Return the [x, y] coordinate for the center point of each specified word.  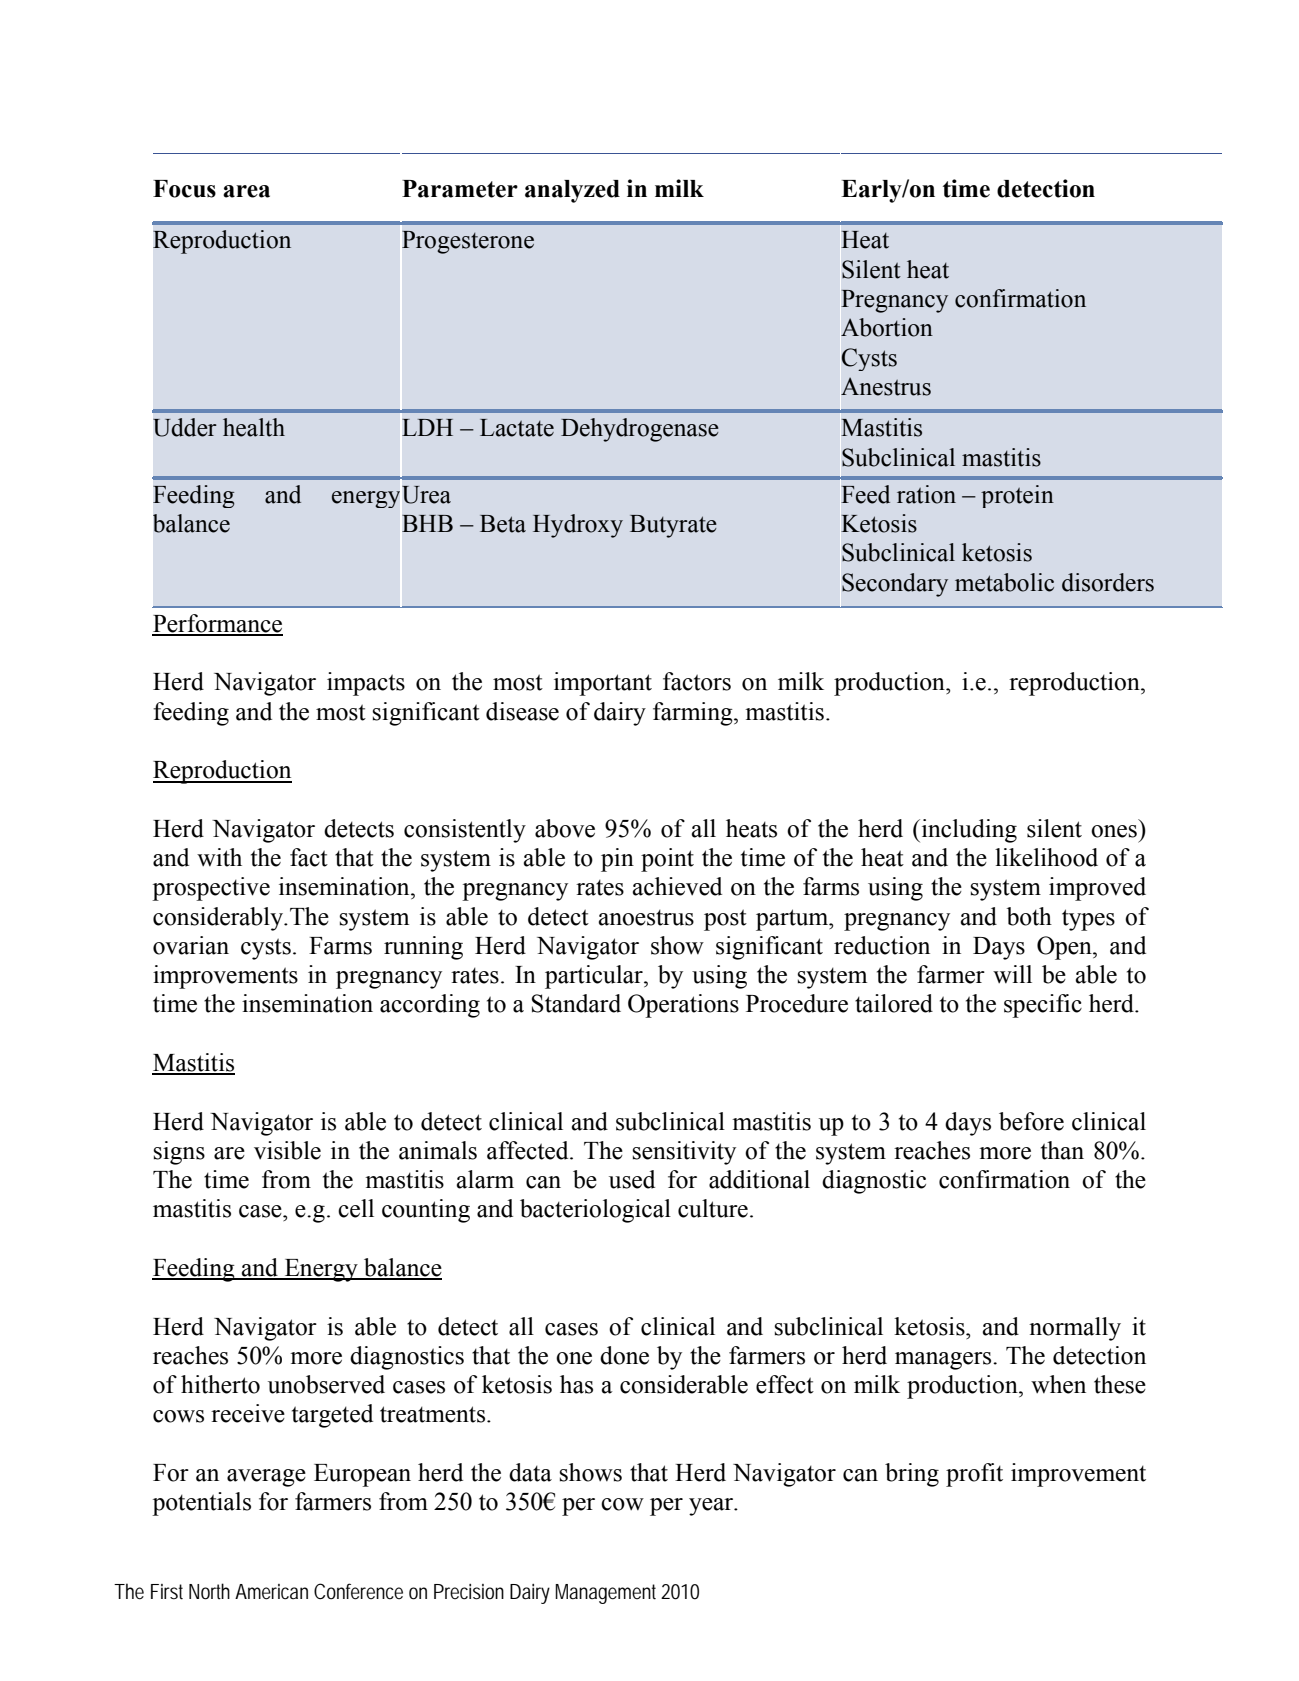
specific [1043, 1006]
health [254, 427]
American [271, 1592]
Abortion [887, 327]
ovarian [191, 945]
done [624, 1355]
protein [1017, 496]
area [246, 191]
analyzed [572, 191]
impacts [366, 684]
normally [1075, 1329]
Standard [576, 1003]
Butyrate [673, 526]
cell [356, 1208]
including [968, 831]
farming [694, 714]
